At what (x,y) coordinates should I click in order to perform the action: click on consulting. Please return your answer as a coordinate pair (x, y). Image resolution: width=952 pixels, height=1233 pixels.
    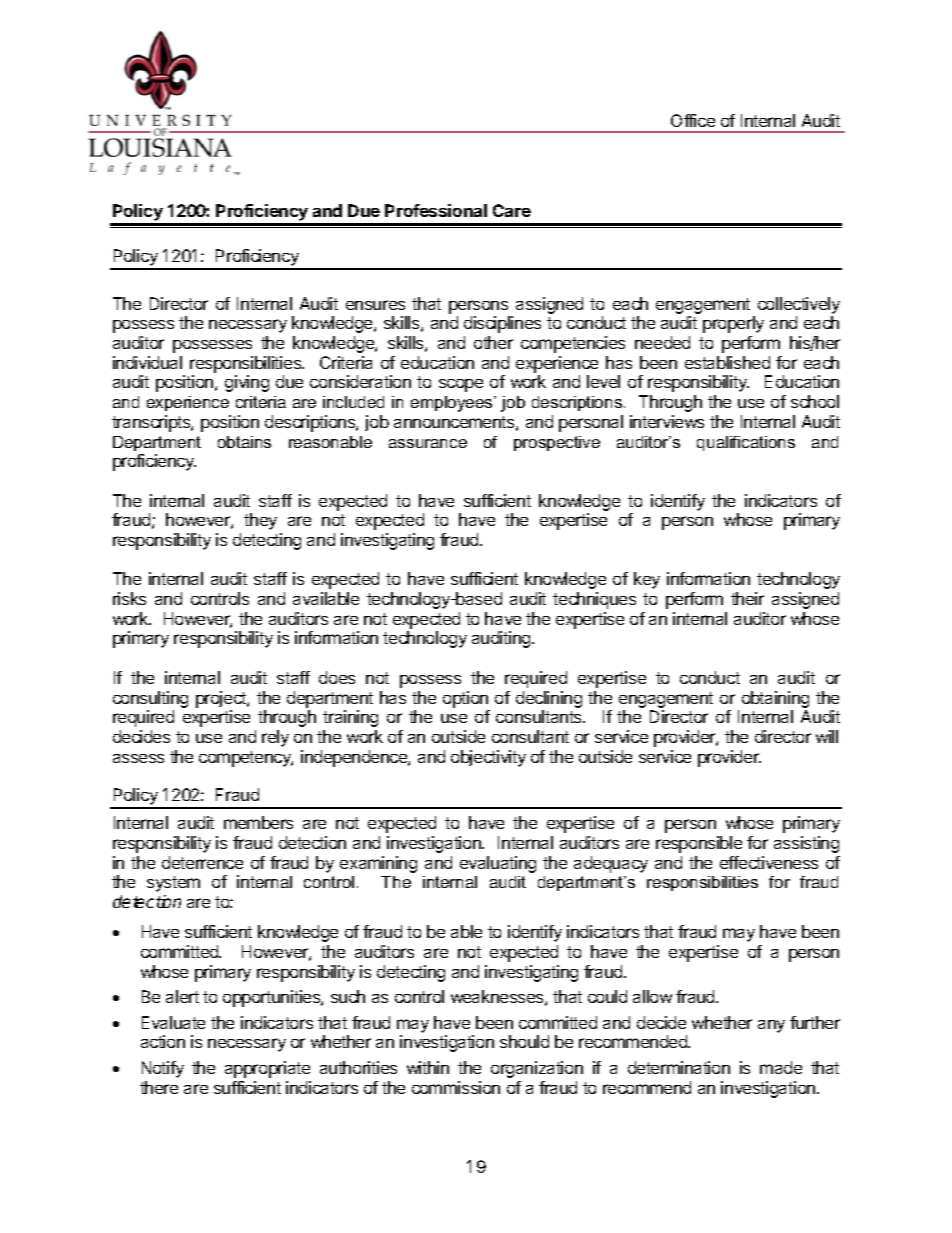
    Looking at the image, I should click on (150, 699).
